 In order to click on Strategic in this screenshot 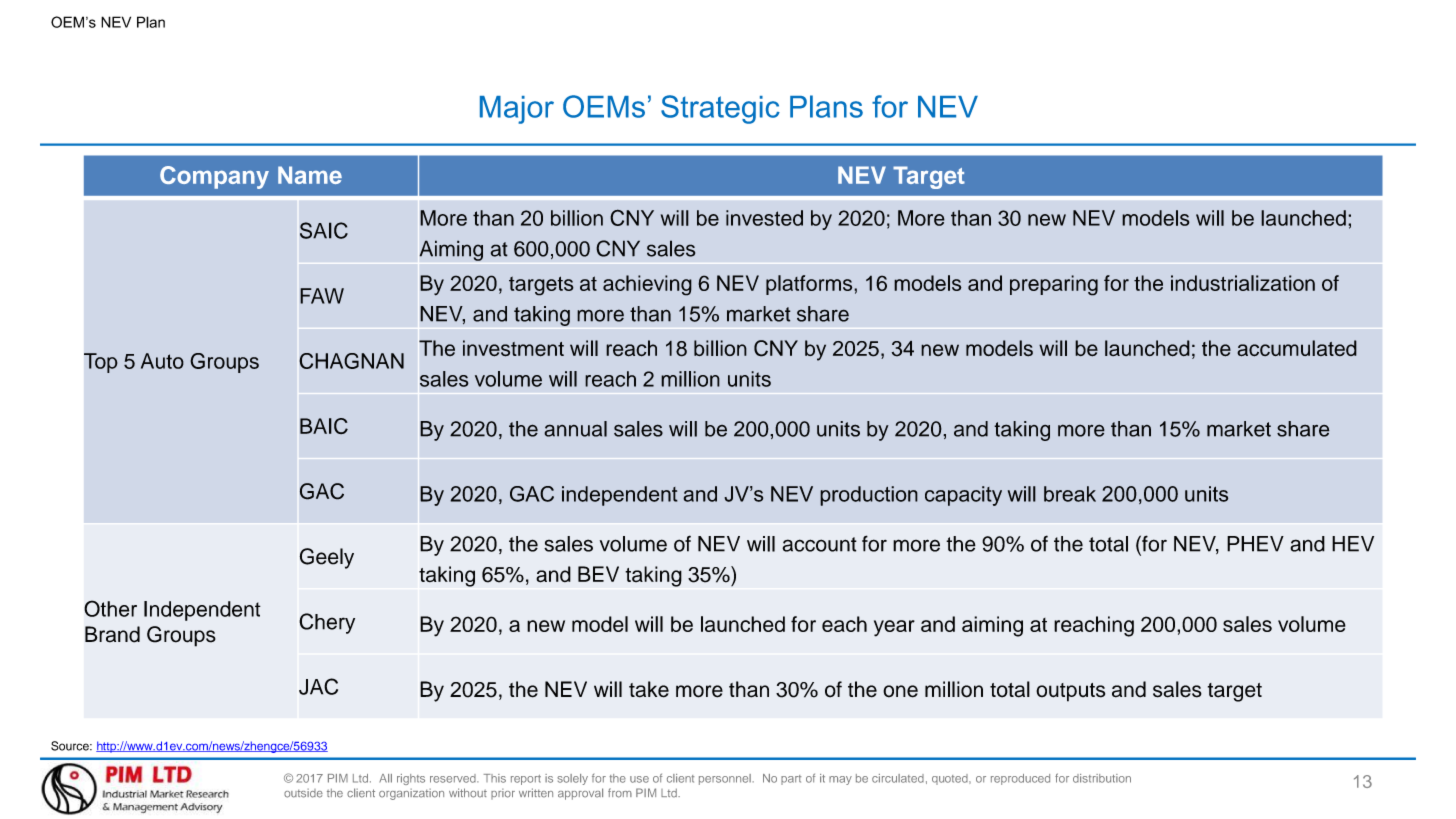, I will do `click(720, 109)`.
